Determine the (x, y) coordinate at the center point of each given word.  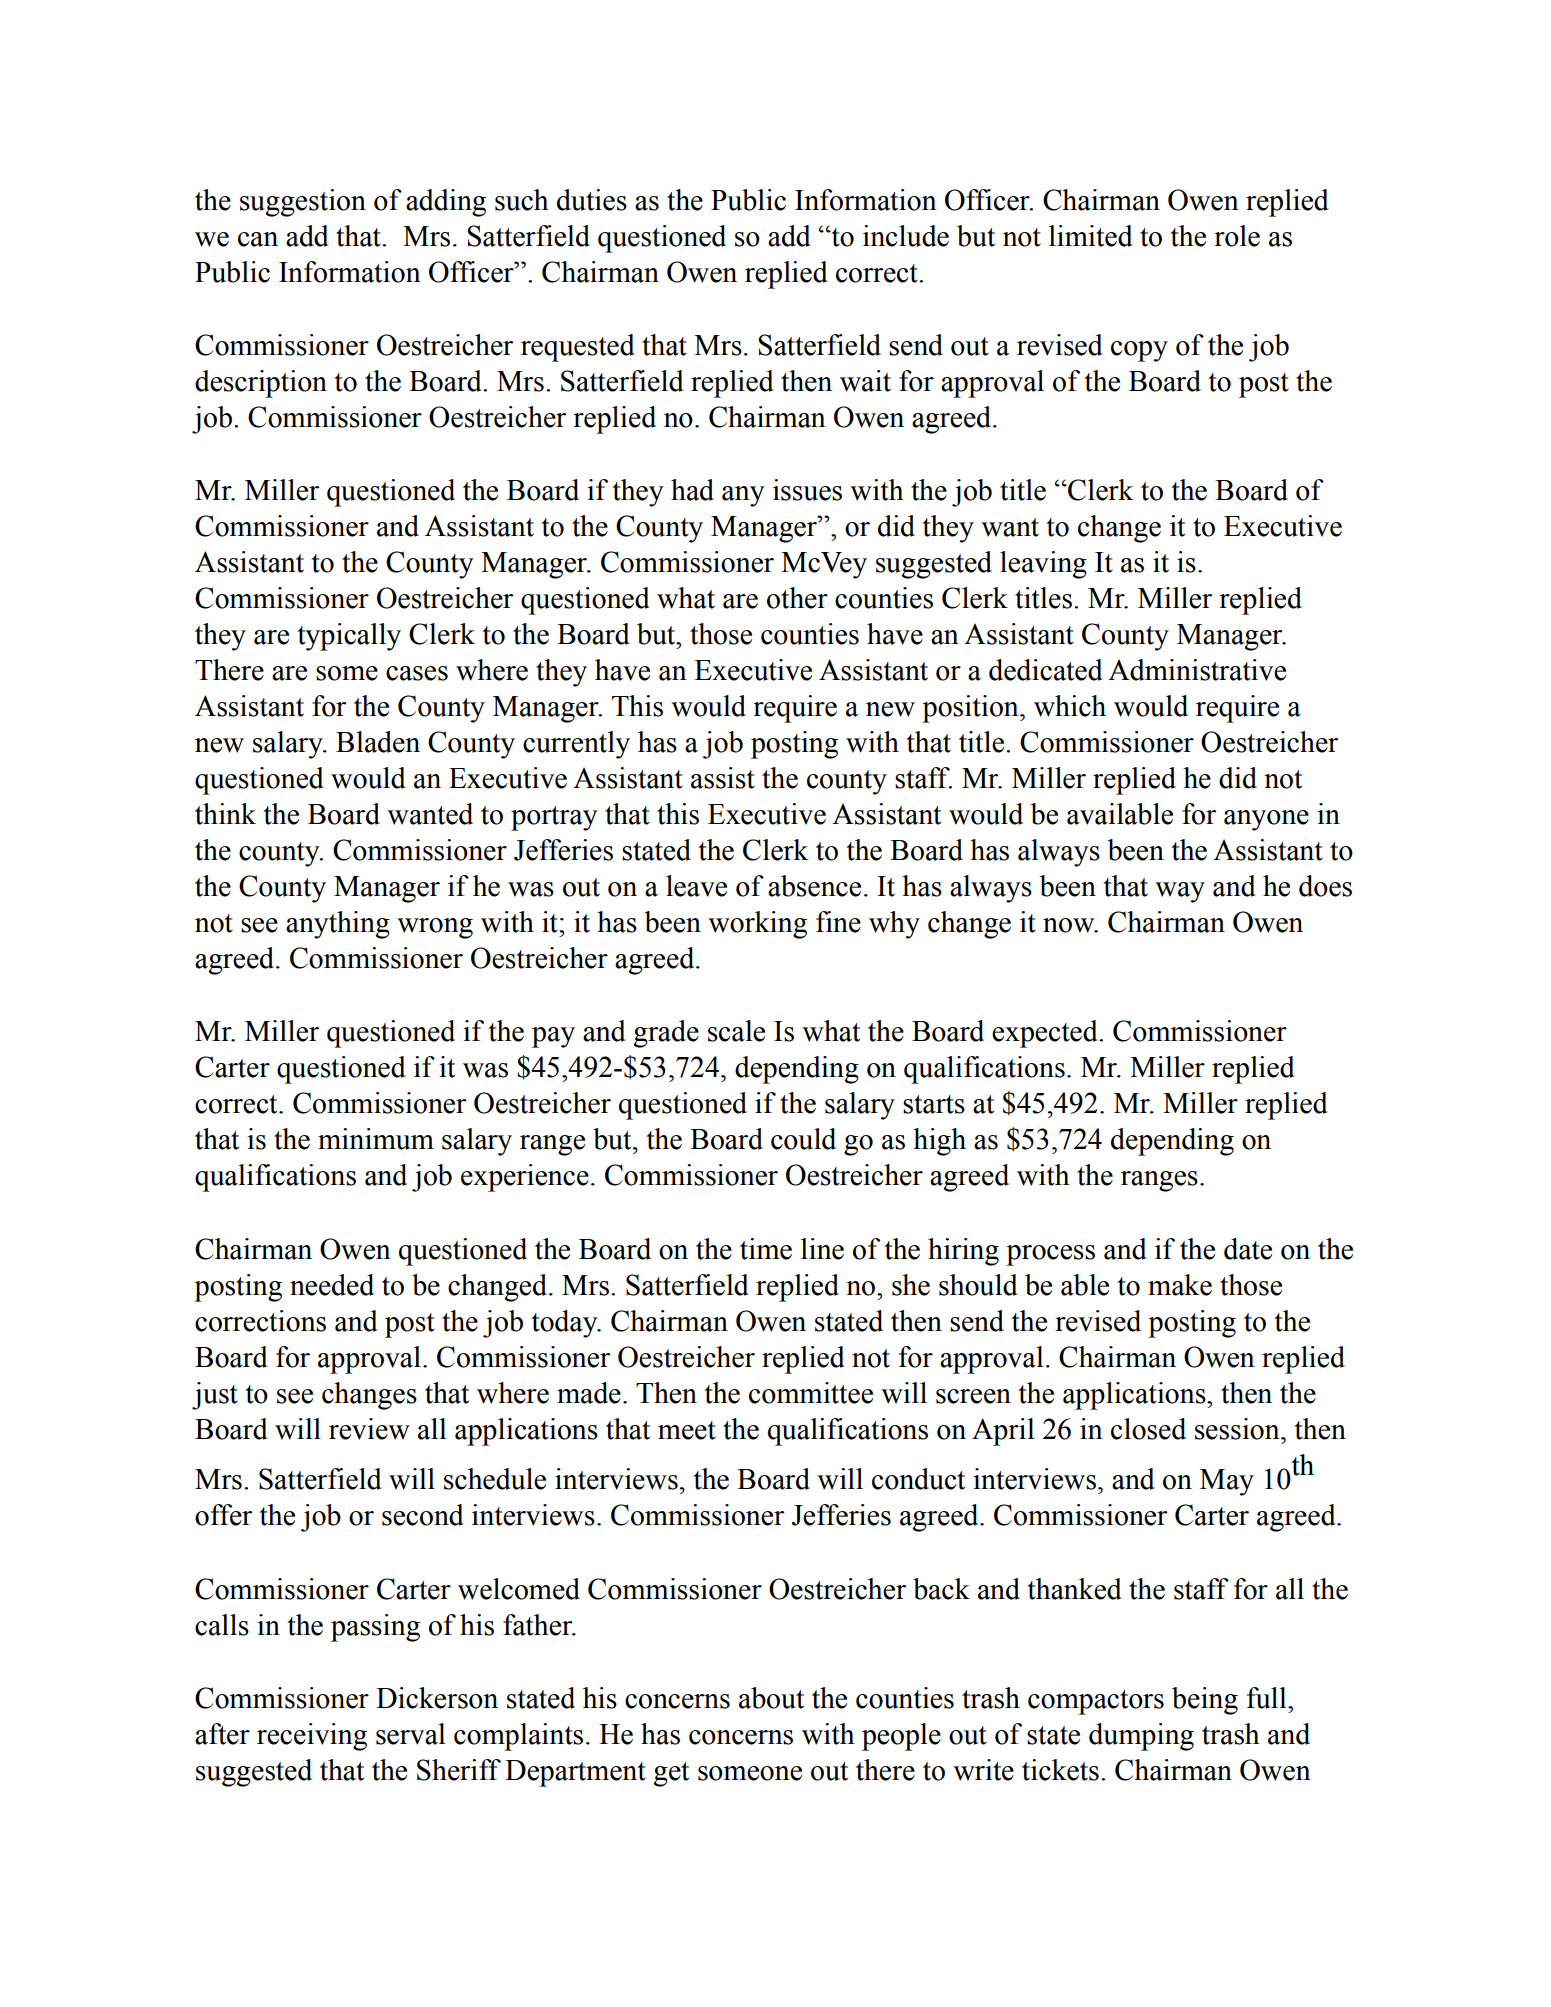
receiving (312, 1737)
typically (349, 637)
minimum (376, 1139)
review (369, 1429)
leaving (1043, 565)
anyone (1266, 820)
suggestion (303, 203)
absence (814, 886)
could (803, 1139)
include (906, 236)
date (1248, 1249)
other (797, 598)
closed (1148, 1429)
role (1237, 236)
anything (338, 925)
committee (811, 1393)
